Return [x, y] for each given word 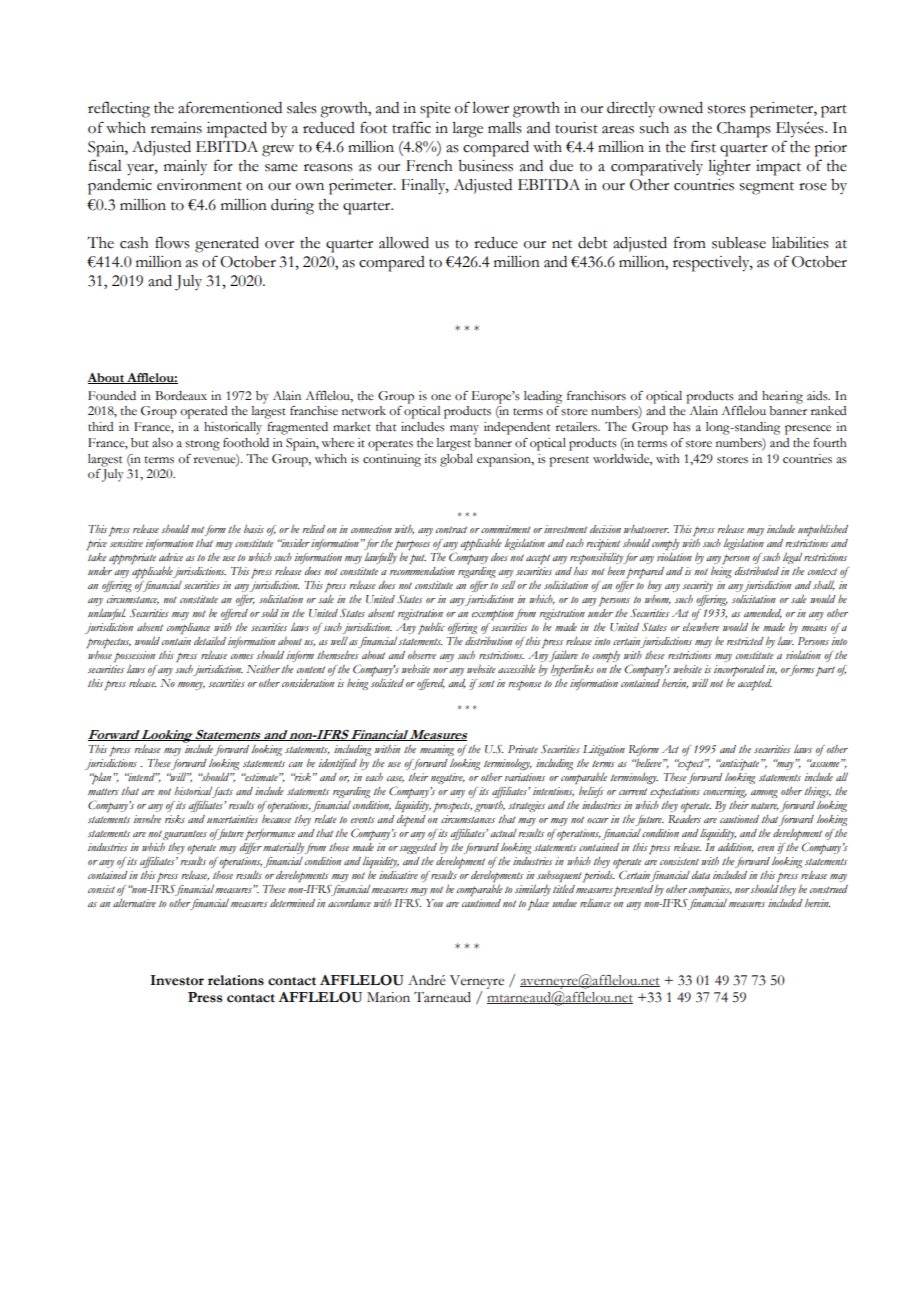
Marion [388, 997]
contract [451, 529]
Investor [177, 980]
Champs [744, 130]
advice [171, 557]
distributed [757, 570]
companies [710, 890]
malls [505, 128]
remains [176, 128]
